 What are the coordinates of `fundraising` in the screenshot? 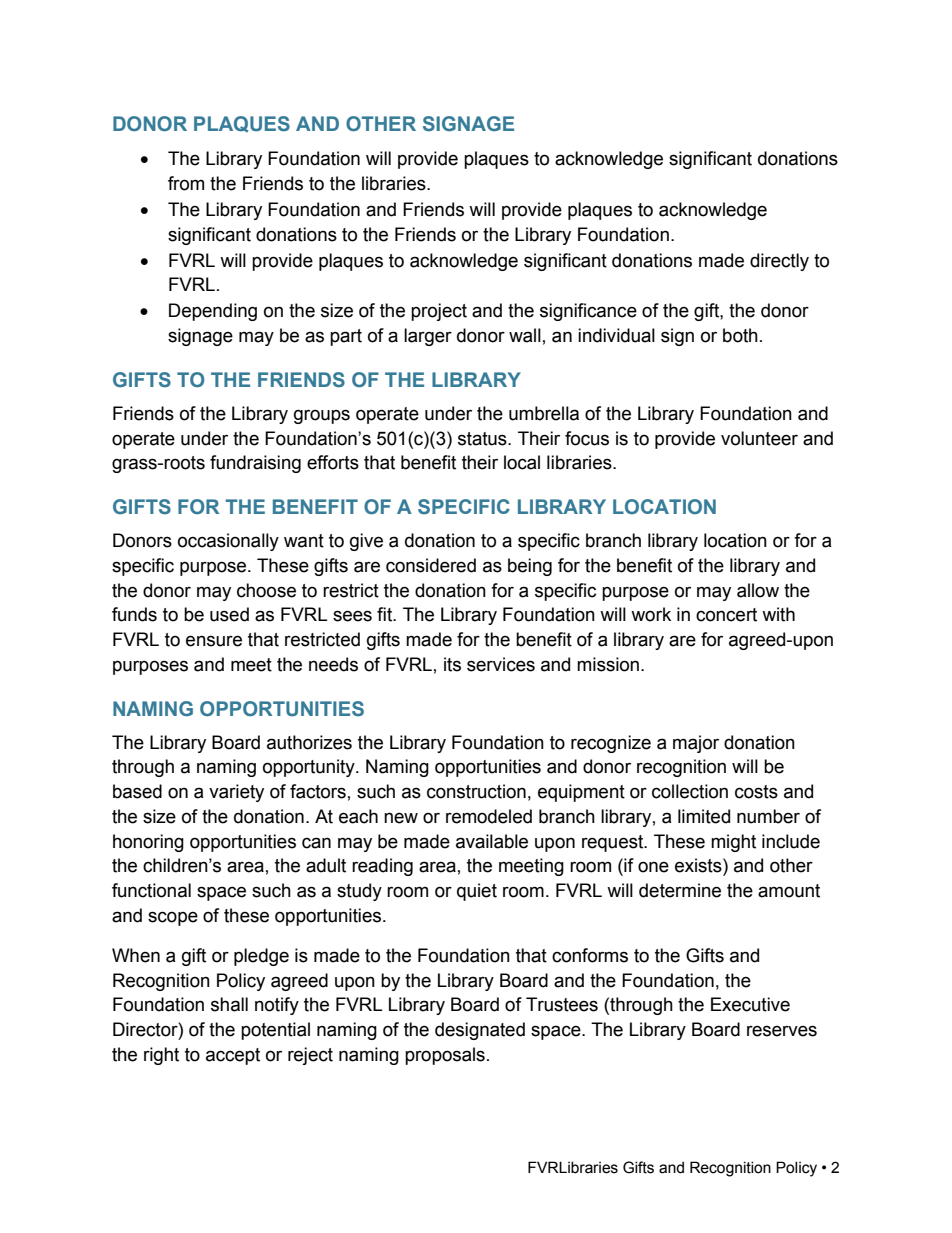 It's located at (255, 464).
